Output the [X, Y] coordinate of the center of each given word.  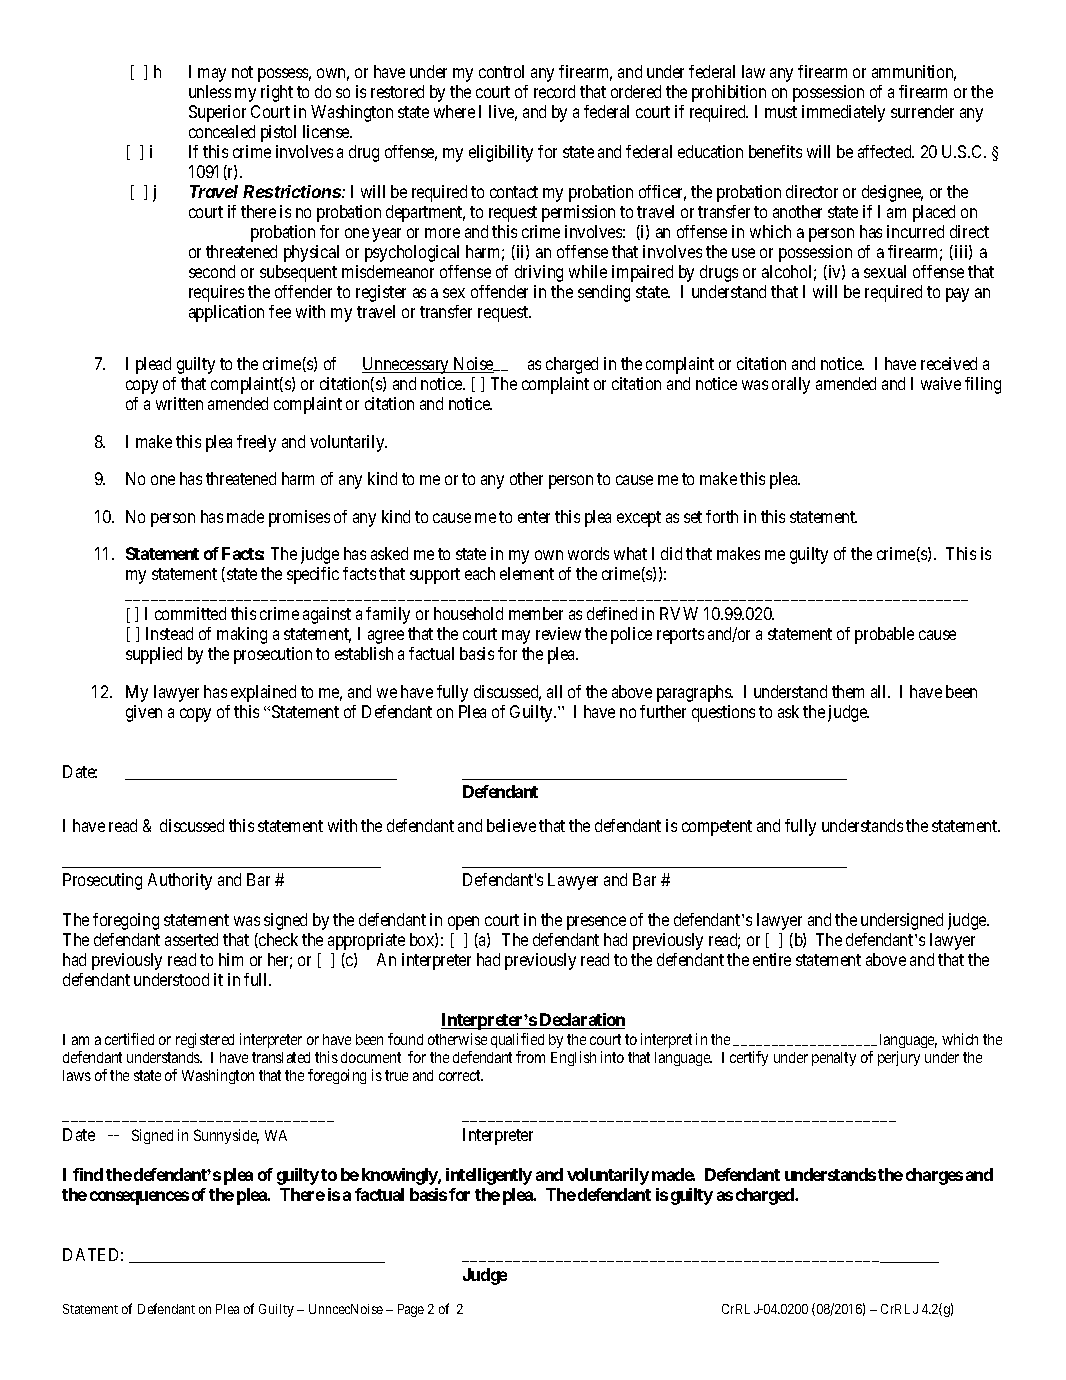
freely [256, 443]
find [88, 1174]
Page [411, 1310]
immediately [843, 113]
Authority [180, 881]
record [554, 91]
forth [722, 516]
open [463, 923]
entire [772, 959]
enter [534, 517]
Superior [217, 113]
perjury [899, 1058]
